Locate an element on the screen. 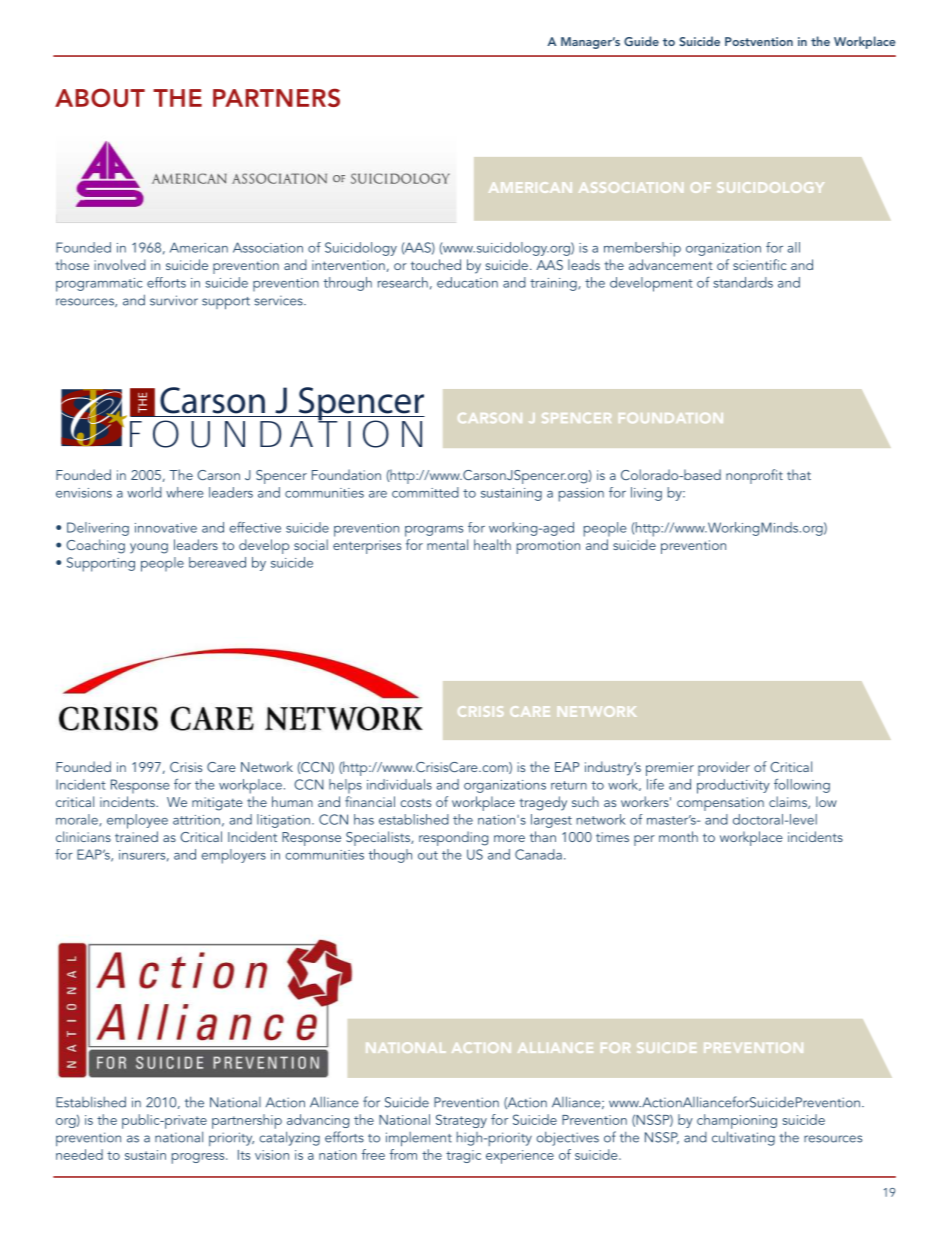 This screenshot has height=1233, width=952. nonprofit is located at coordinates (754, 476).
